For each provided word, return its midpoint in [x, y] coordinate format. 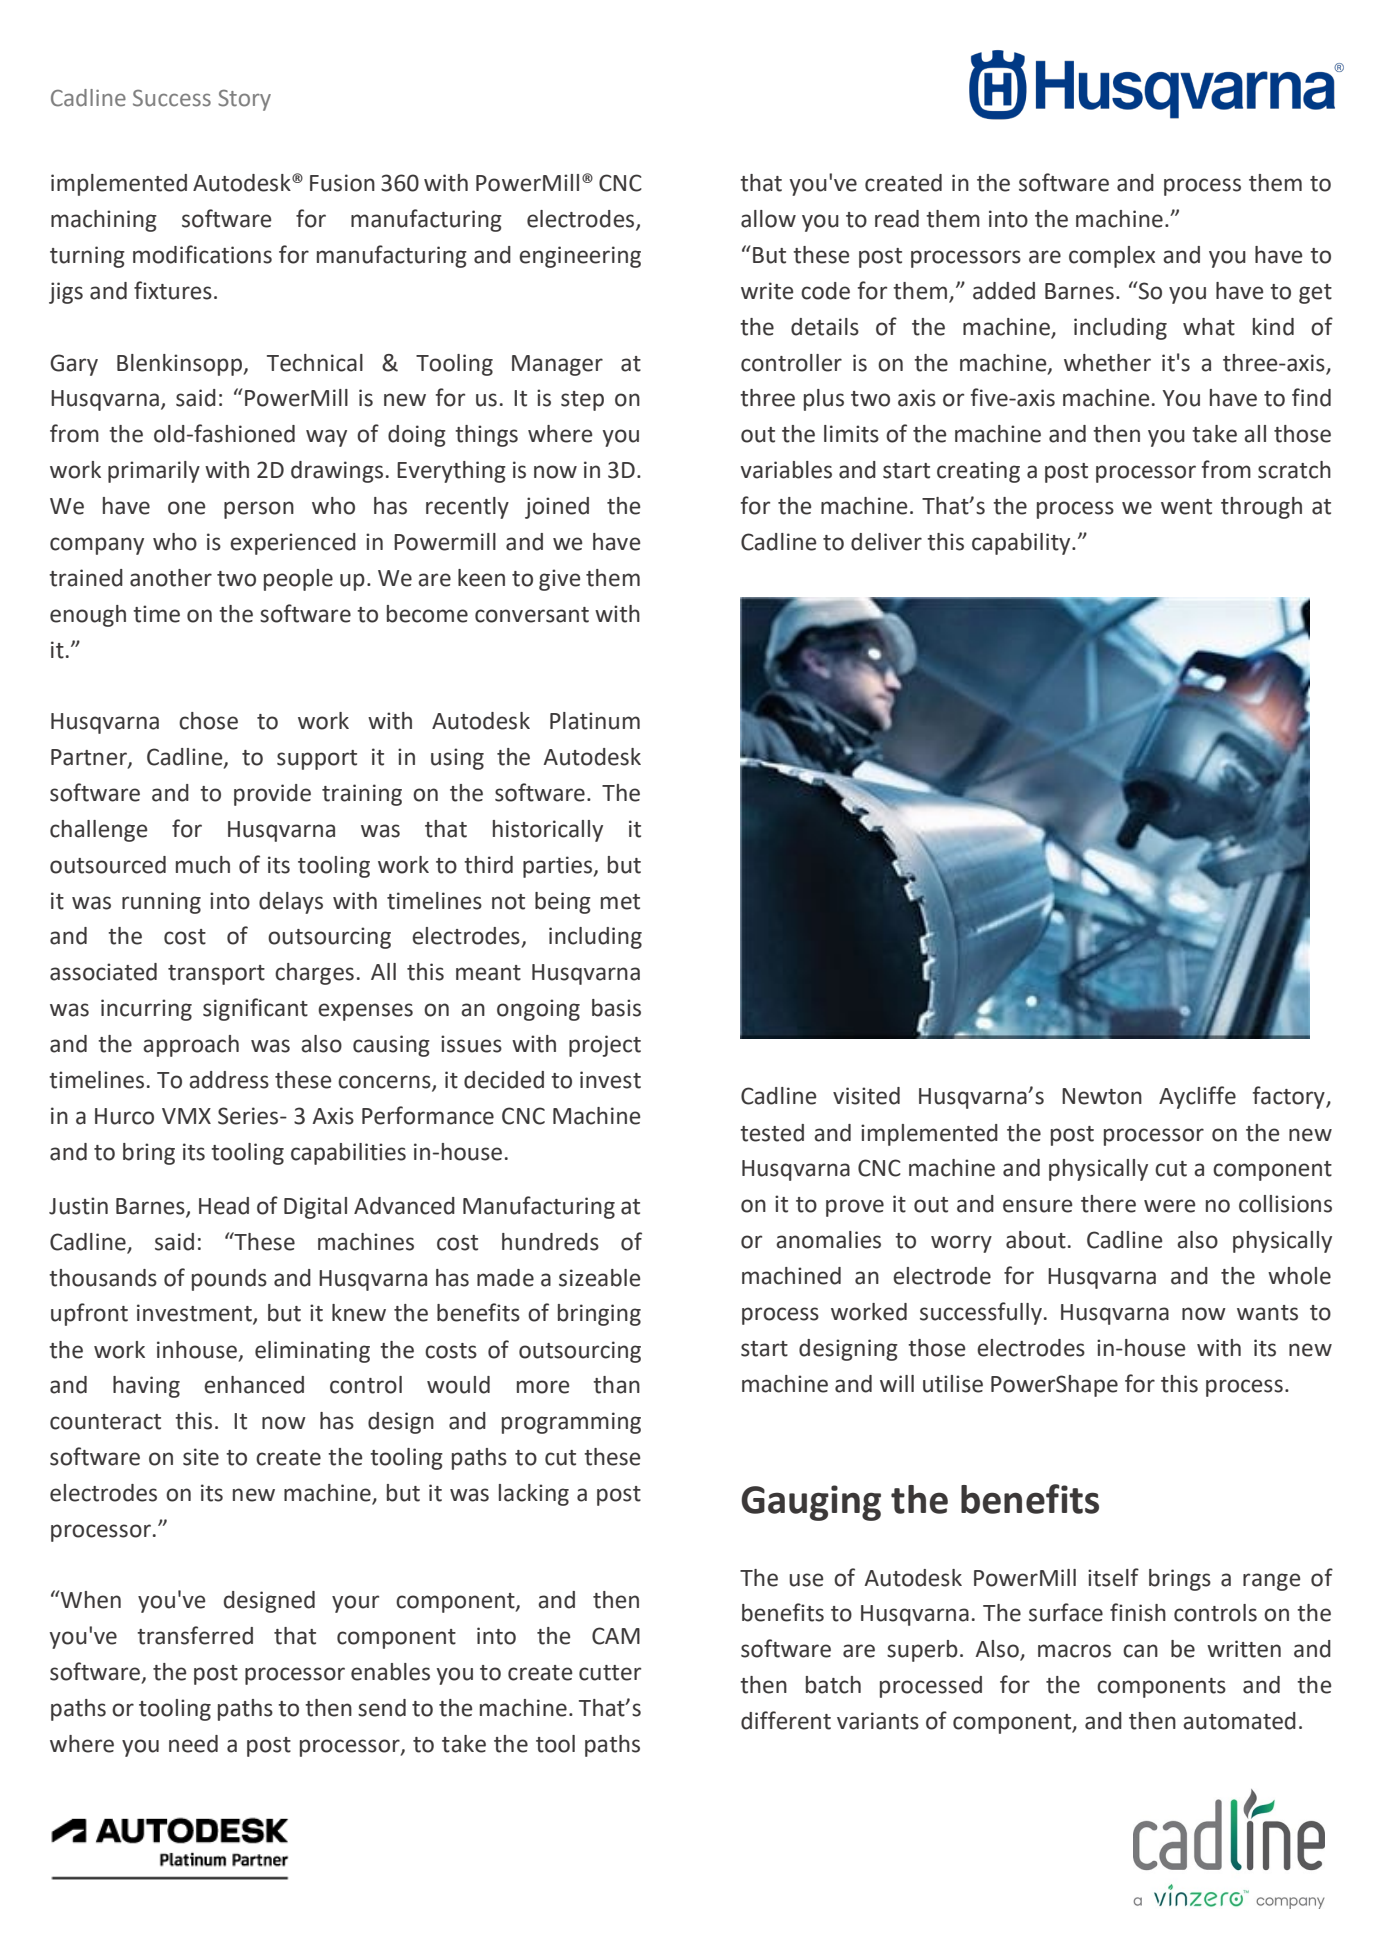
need [193, 1744]
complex [1112, 257]
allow [768, 219]
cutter [610, 1673]
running [161, 903]
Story [244, 100]
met [620, 902]
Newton [1102, 1096]
